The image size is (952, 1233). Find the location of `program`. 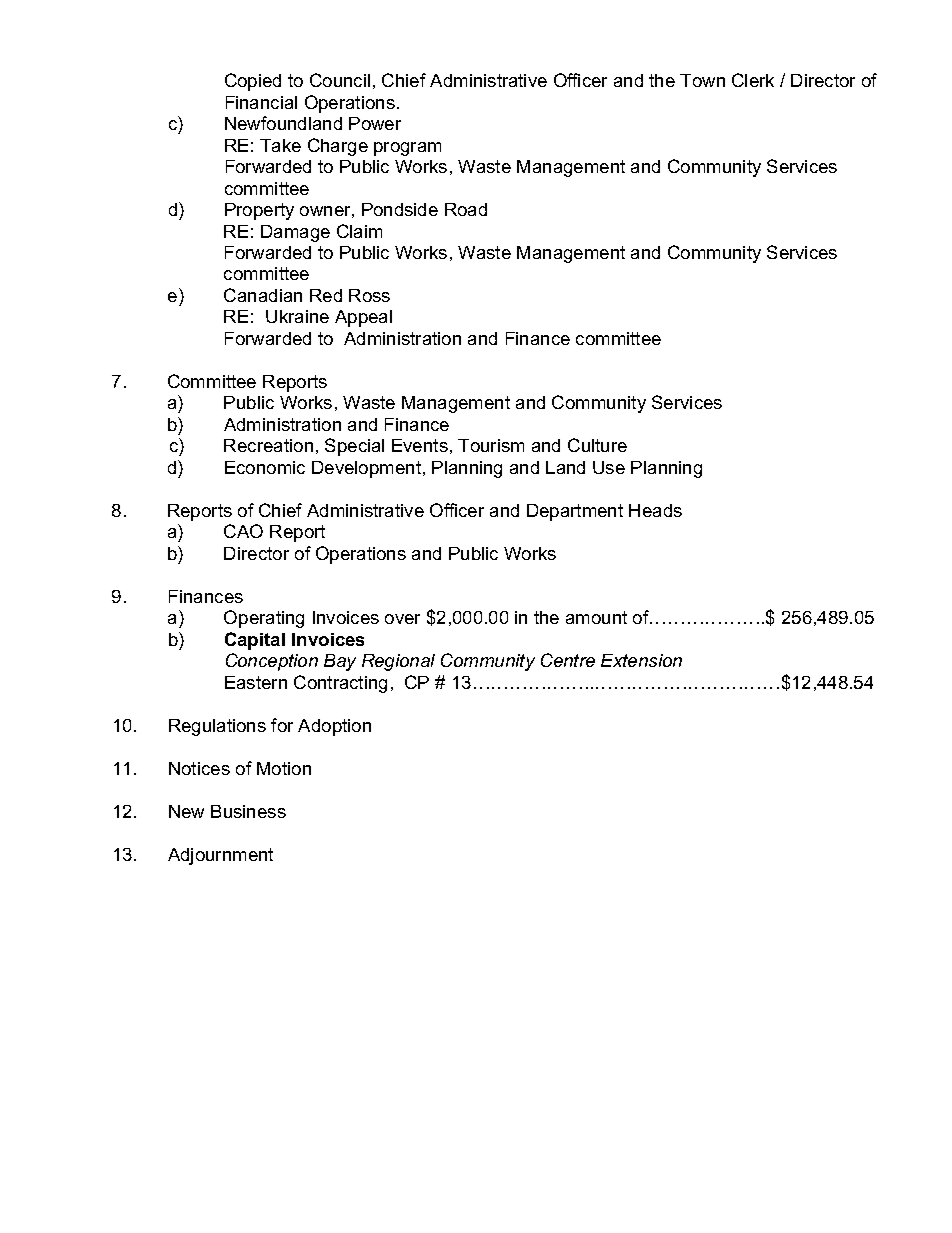

program is located at coordinates (407, 149).
